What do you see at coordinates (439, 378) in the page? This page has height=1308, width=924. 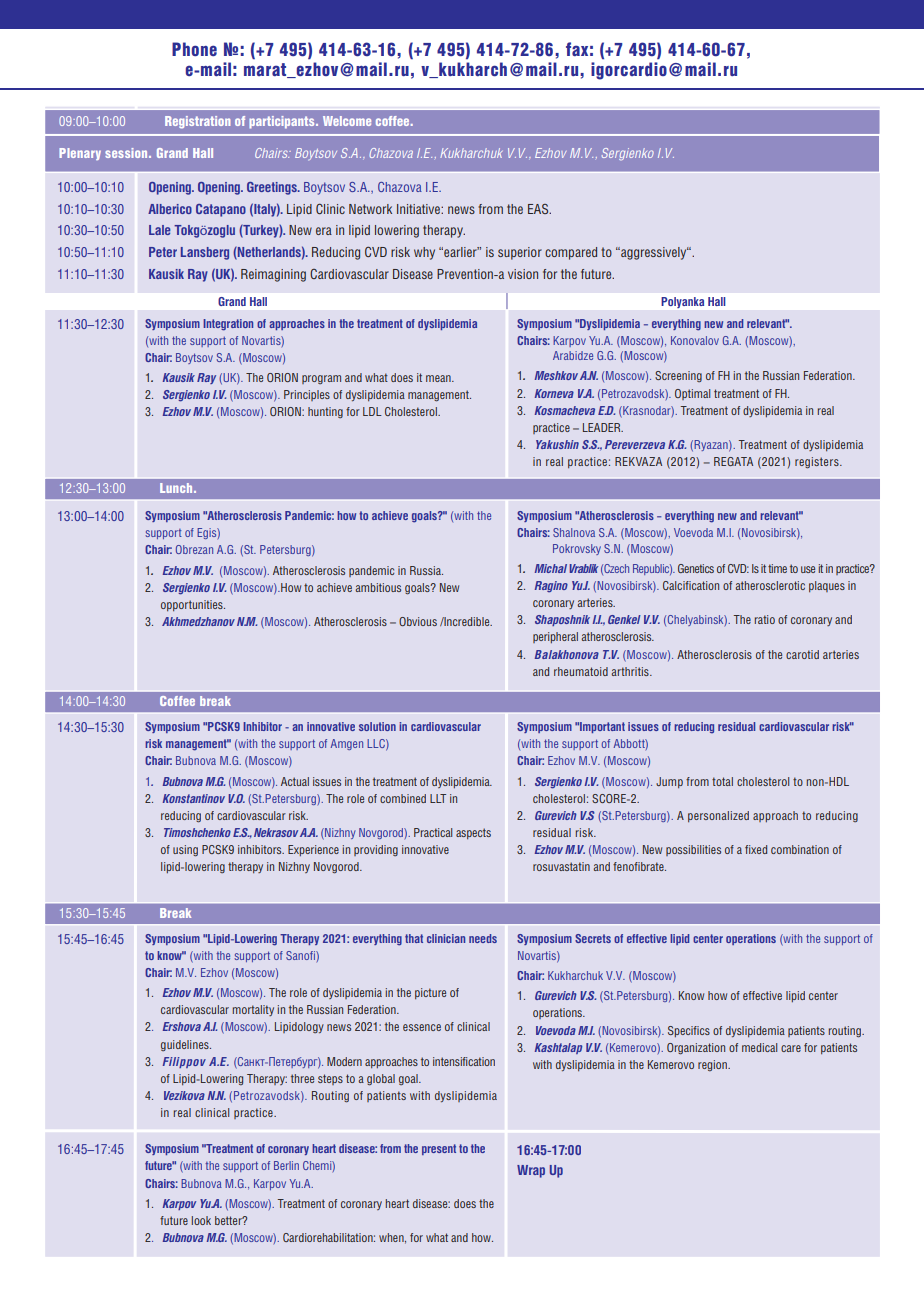 I see `mean` at bounding box center [439, 378].
